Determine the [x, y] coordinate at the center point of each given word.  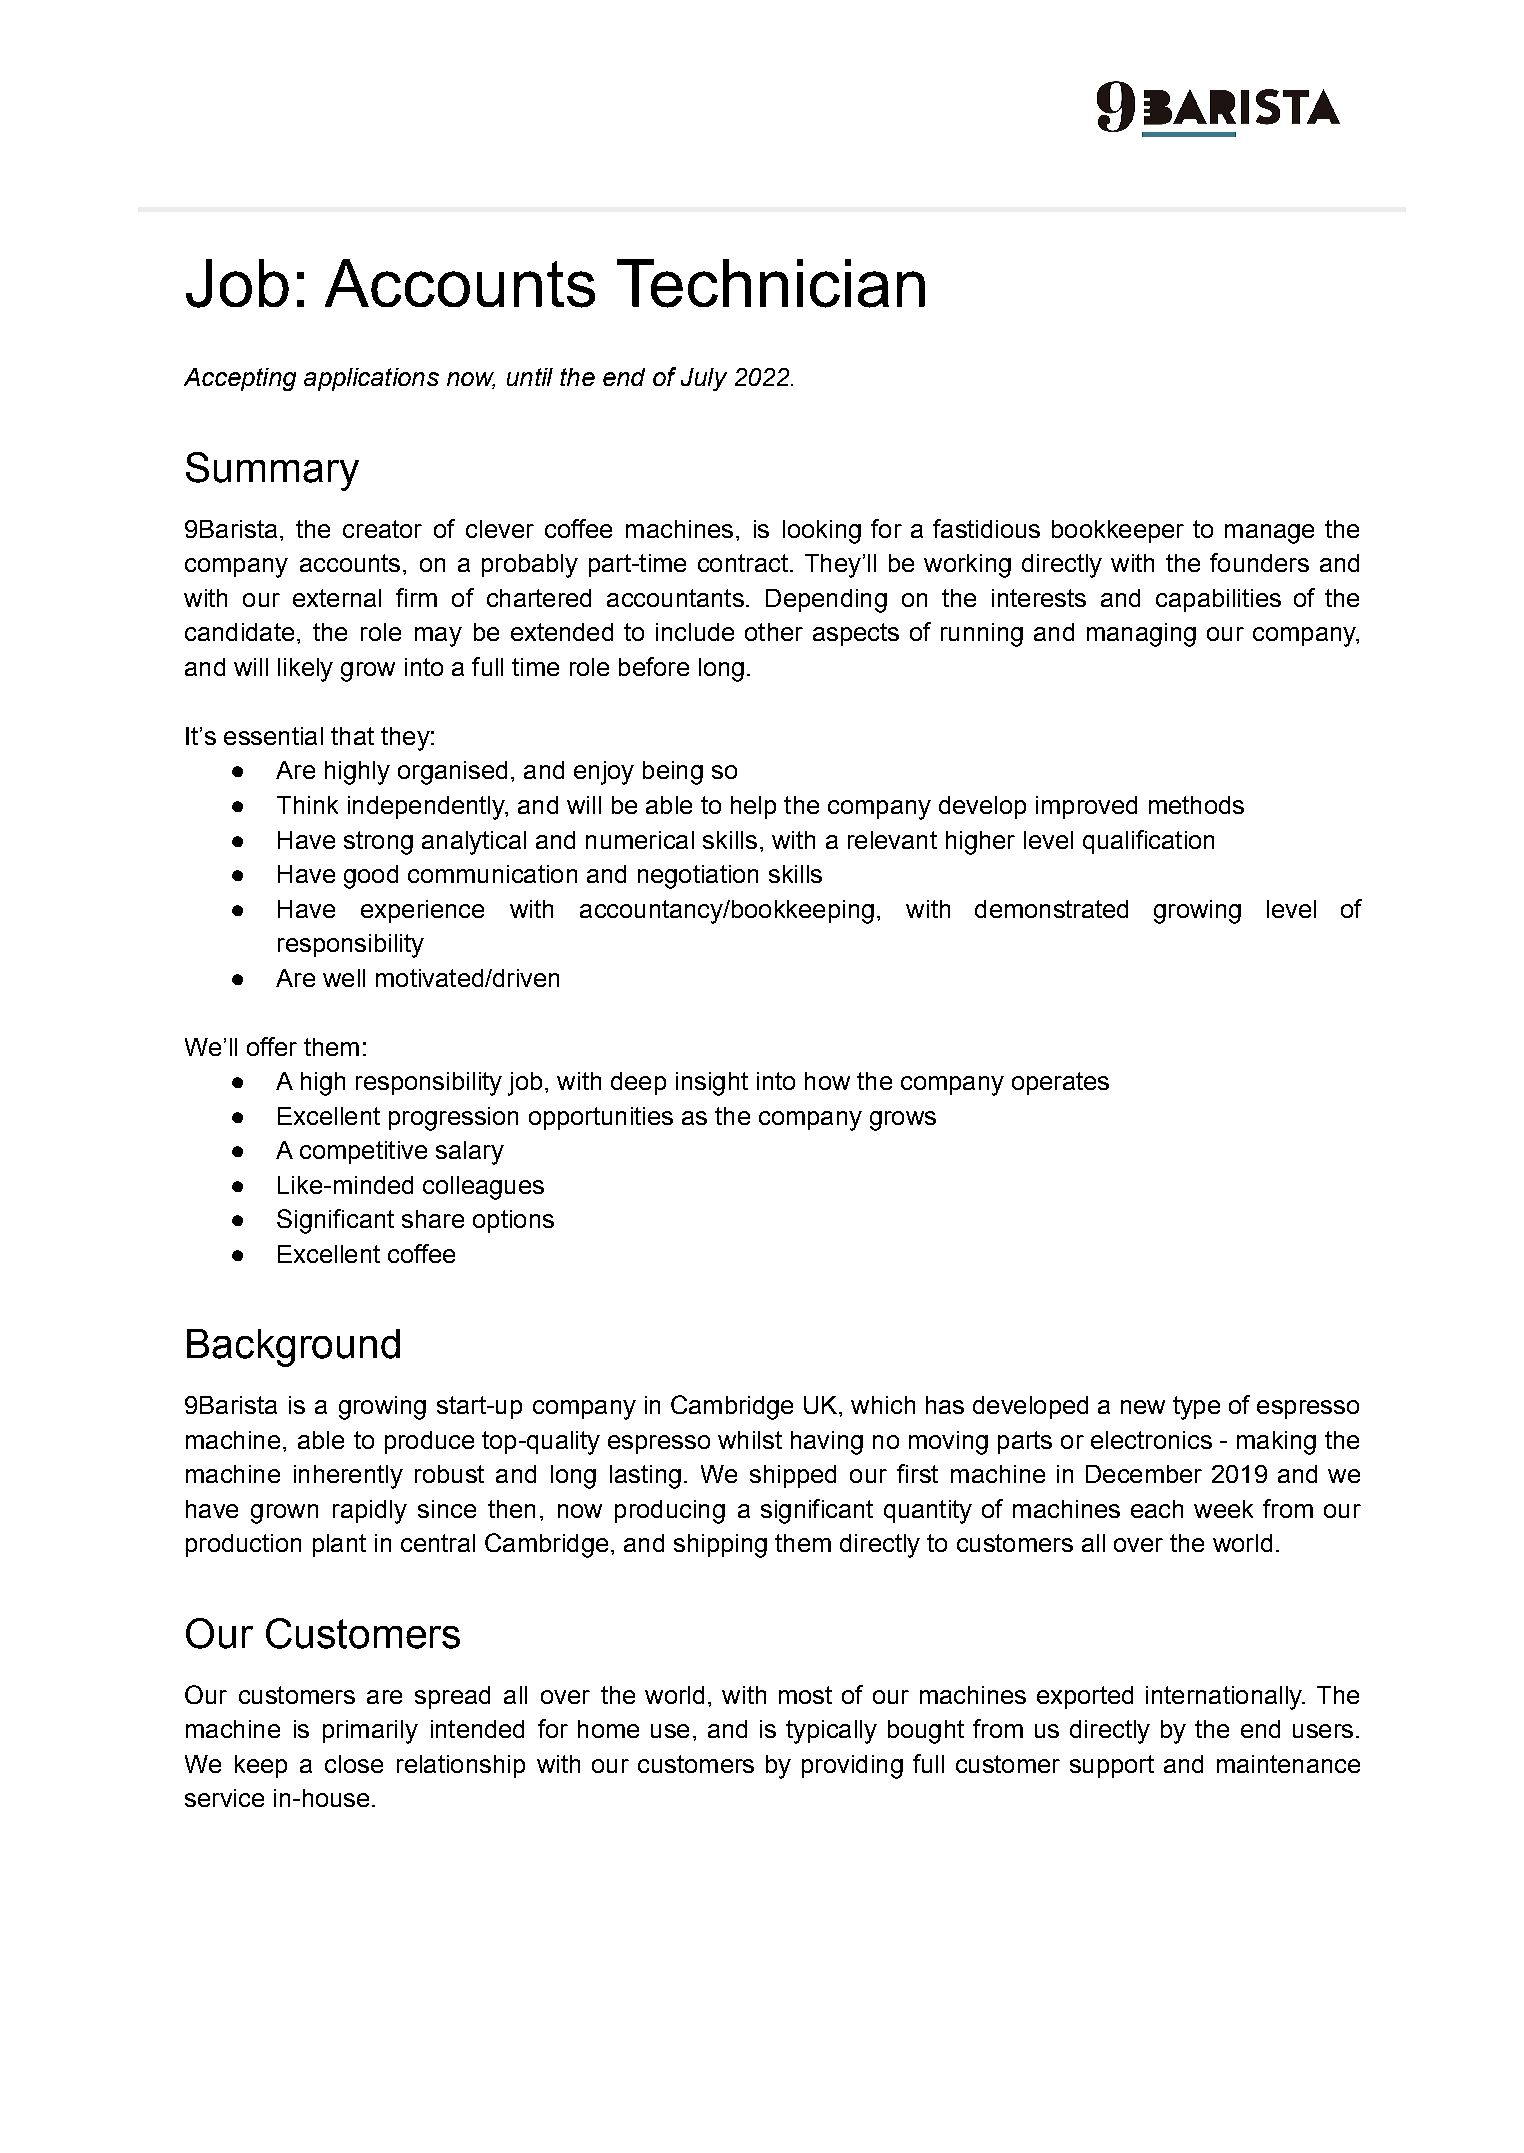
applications [371, 379]
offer [272, 1046]
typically [831, 1732]
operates [1060, 1083]
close [354, 1764]
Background [293, 1348]
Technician [771, 283]
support [1112, 1766]
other [774, 632]
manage [1269, 534]
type [1196, 1408]
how [827, 1081]
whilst [750, 1440]
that [352, 736]
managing [1141, 635]
